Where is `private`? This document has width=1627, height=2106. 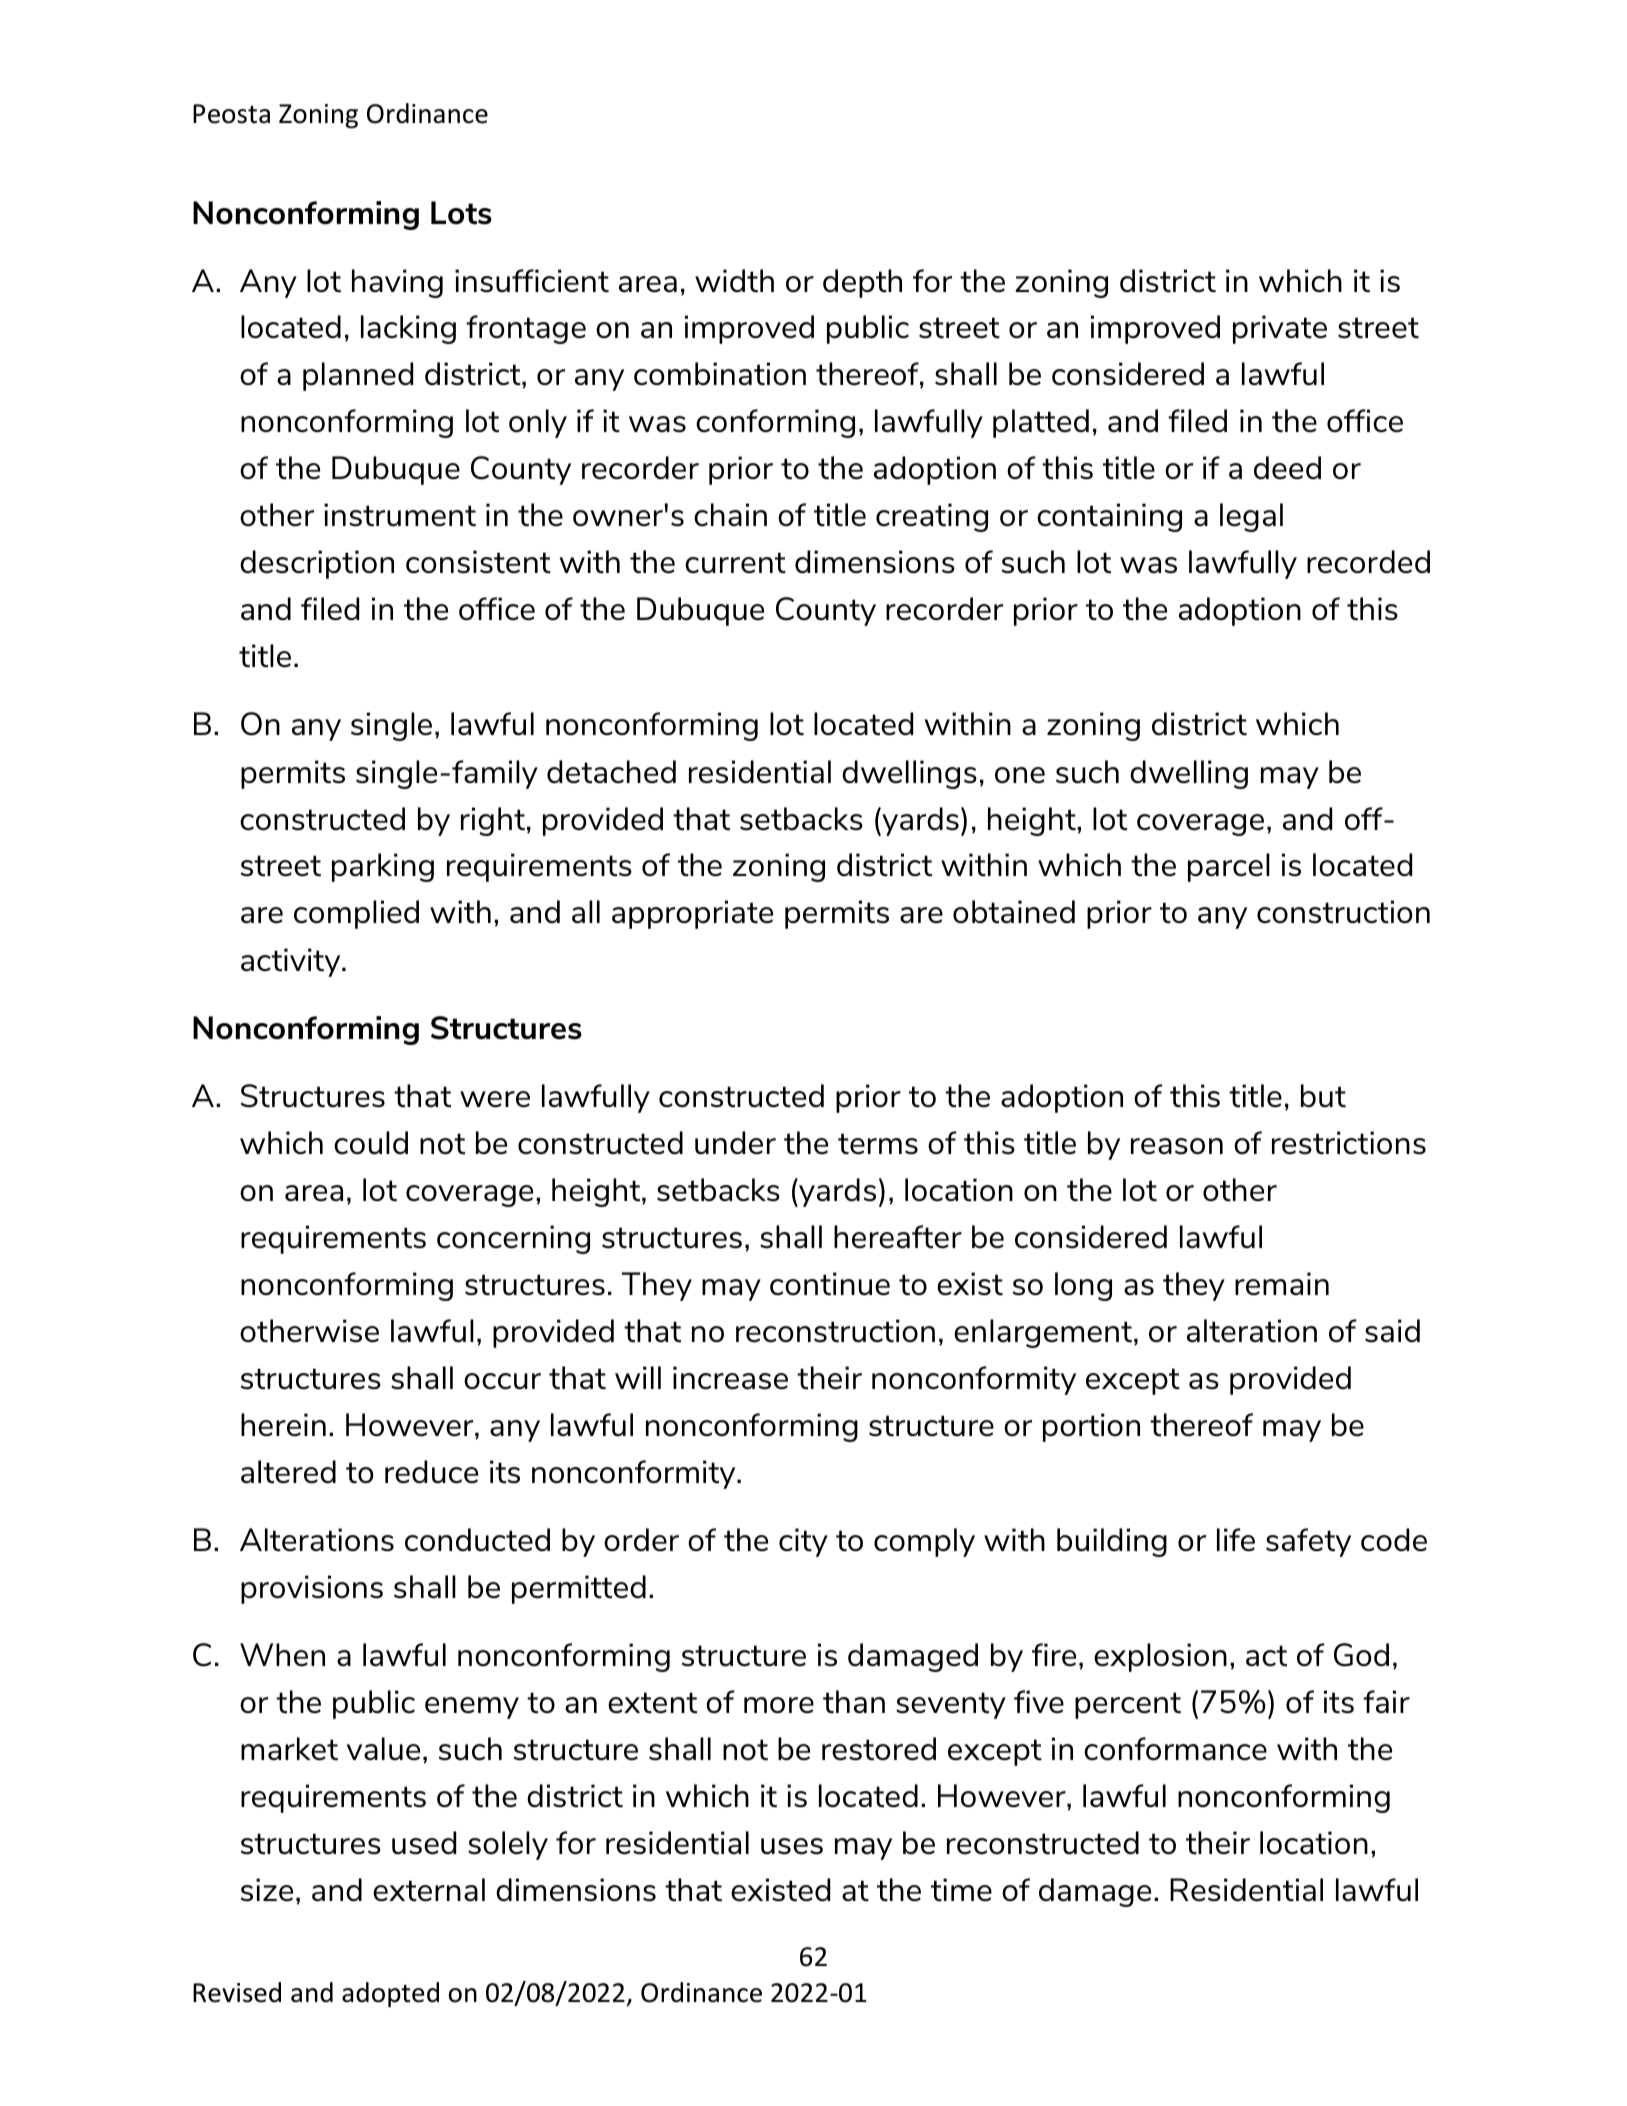 private is located at coordinates (1280, 329).
